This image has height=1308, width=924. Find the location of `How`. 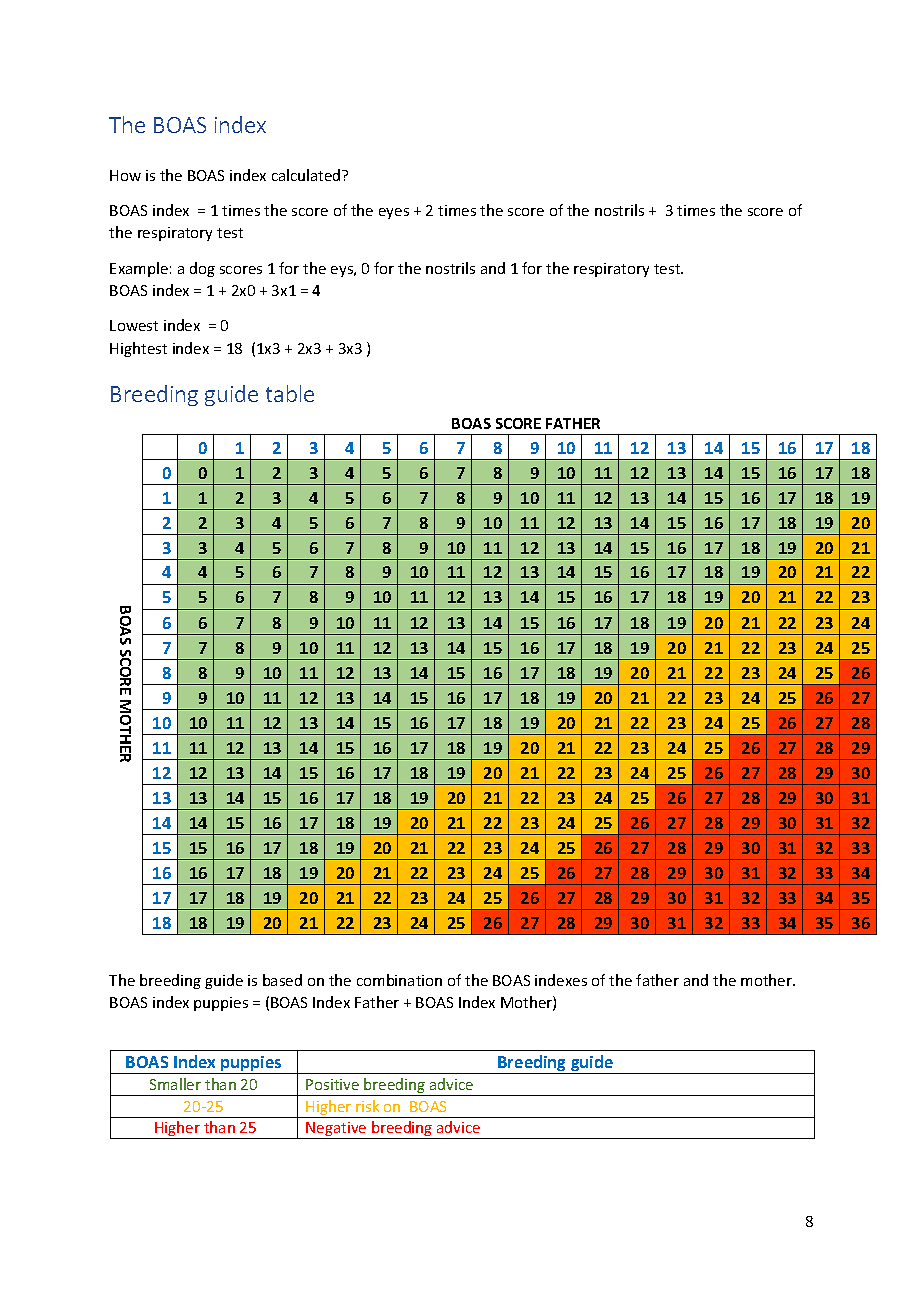

How is located at coordinates (125, 175).
